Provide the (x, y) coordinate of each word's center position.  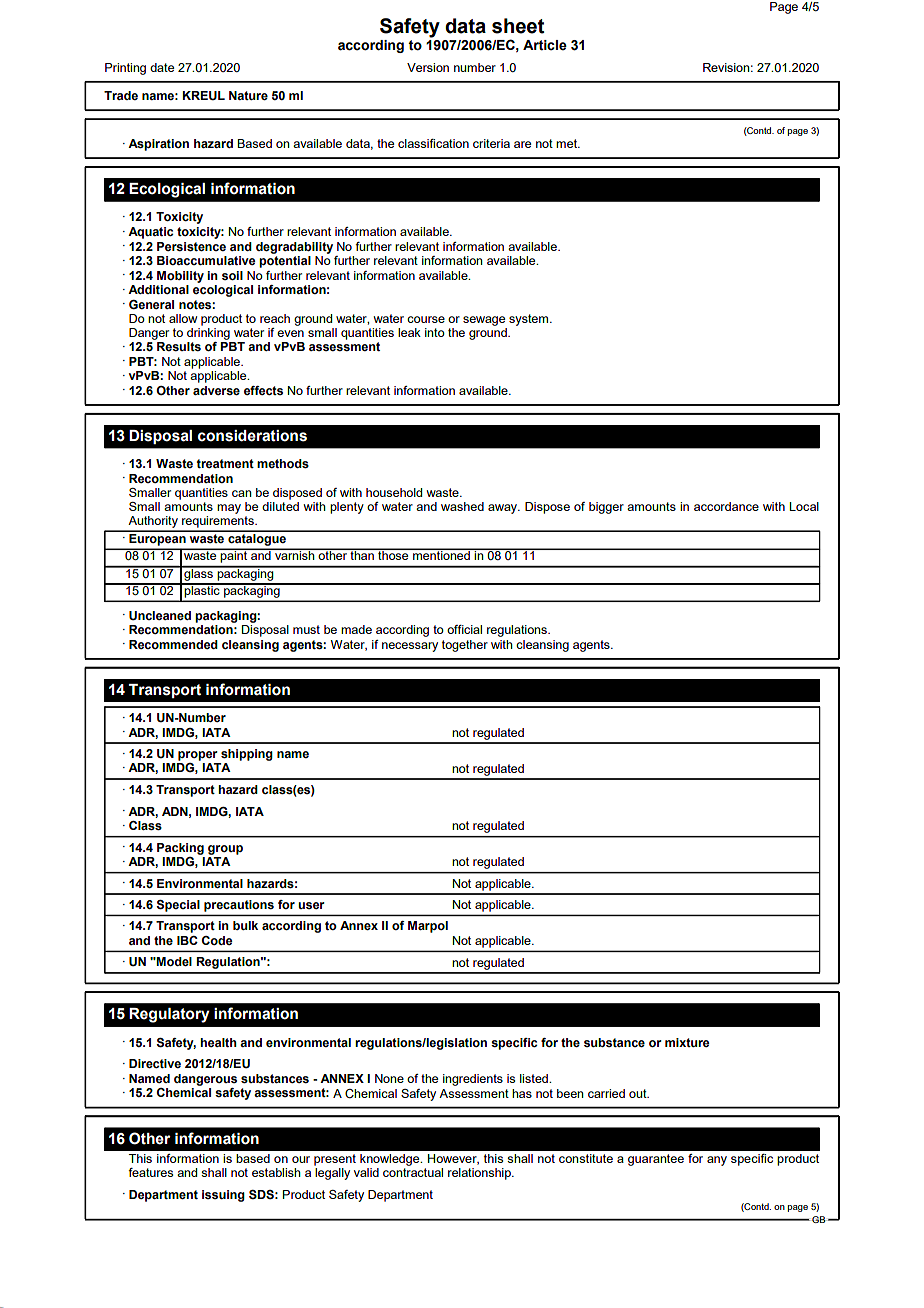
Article (545, 45)
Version (428, 67)
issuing (223, 1196)
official (464, 629)
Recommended (173, 644)
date (162, 67)
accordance (726, 506)
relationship (480, 1174)
